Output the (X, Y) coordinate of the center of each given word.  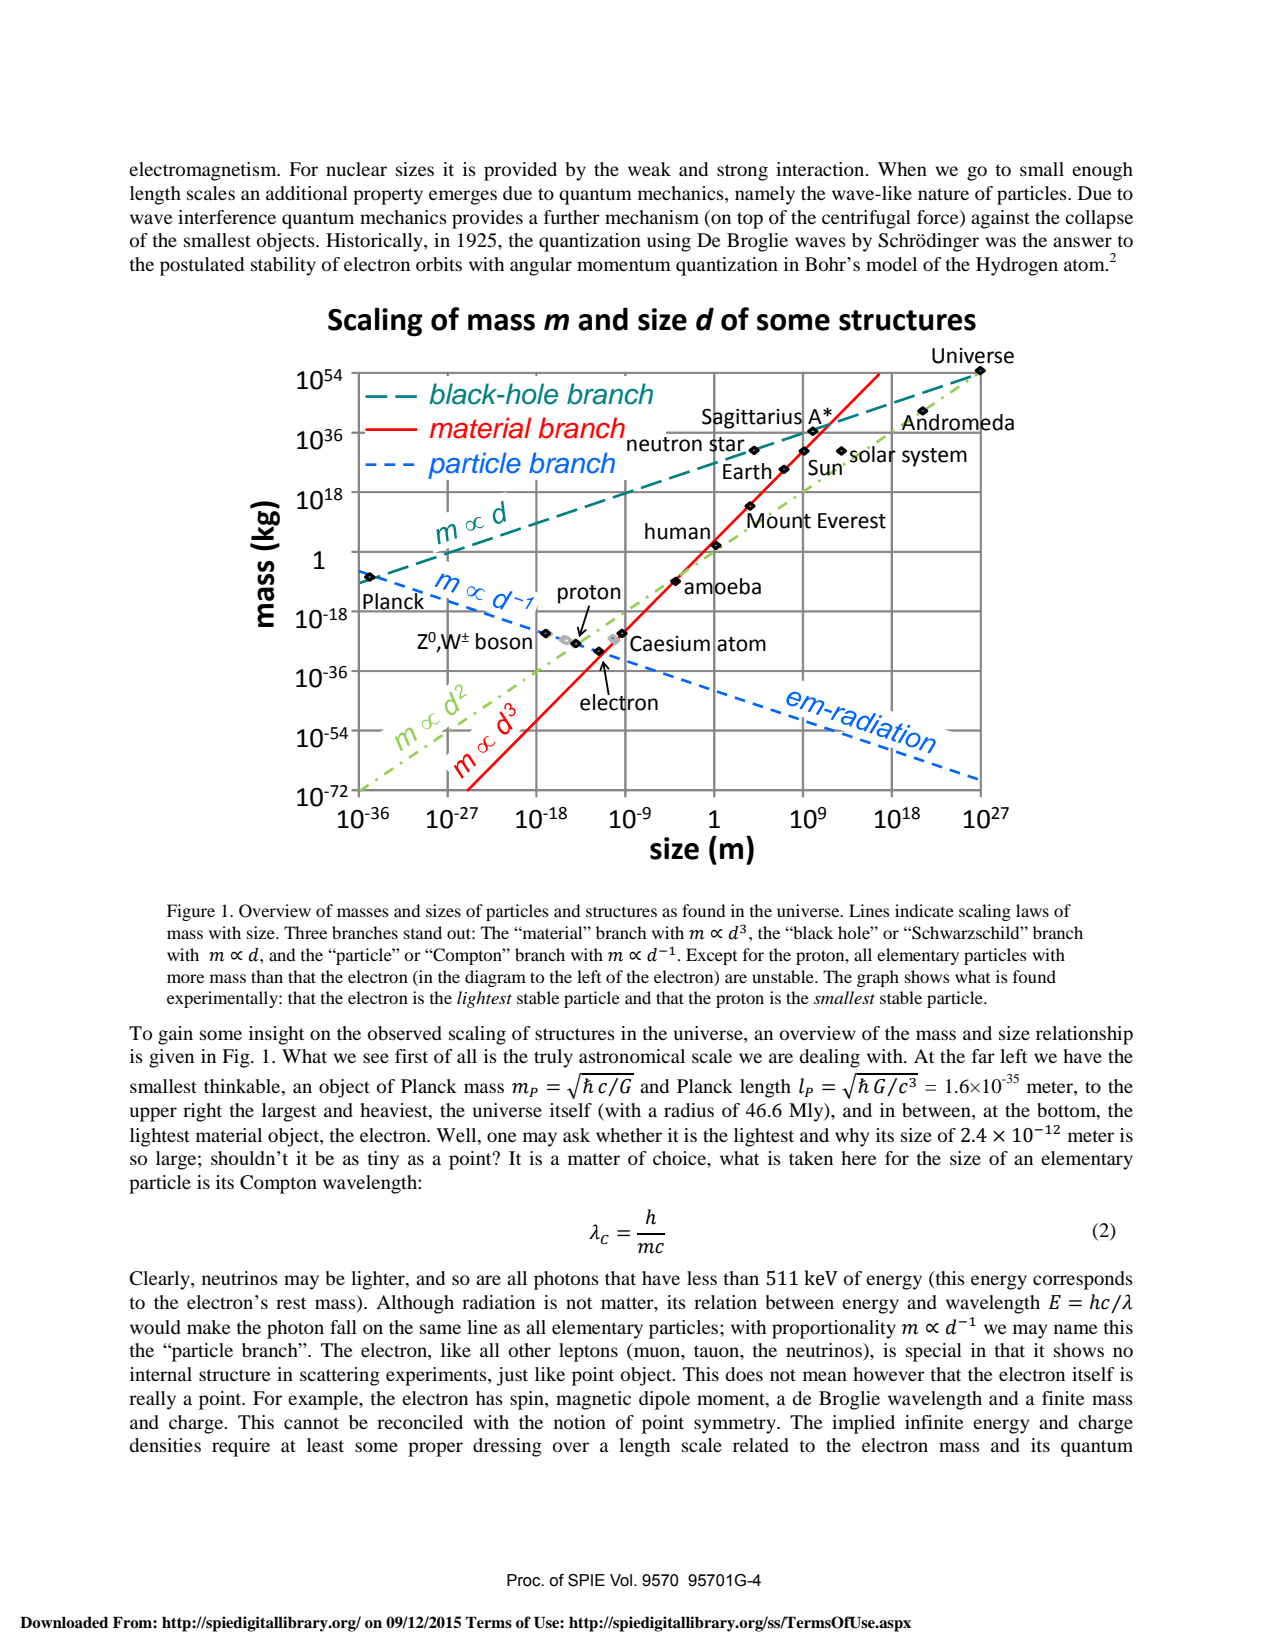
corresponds (1083, 1280)
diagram (495, 978)
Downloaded (64, 1622)
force (939, 218)
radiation (498, 1302)
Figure (191, 912)
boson (504, 641)
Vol (621, 1580)
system (934, 457)
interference (227, 217)
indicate (924, 910)
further (572, 217)
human (677, 531)
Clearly (161, 1280)
